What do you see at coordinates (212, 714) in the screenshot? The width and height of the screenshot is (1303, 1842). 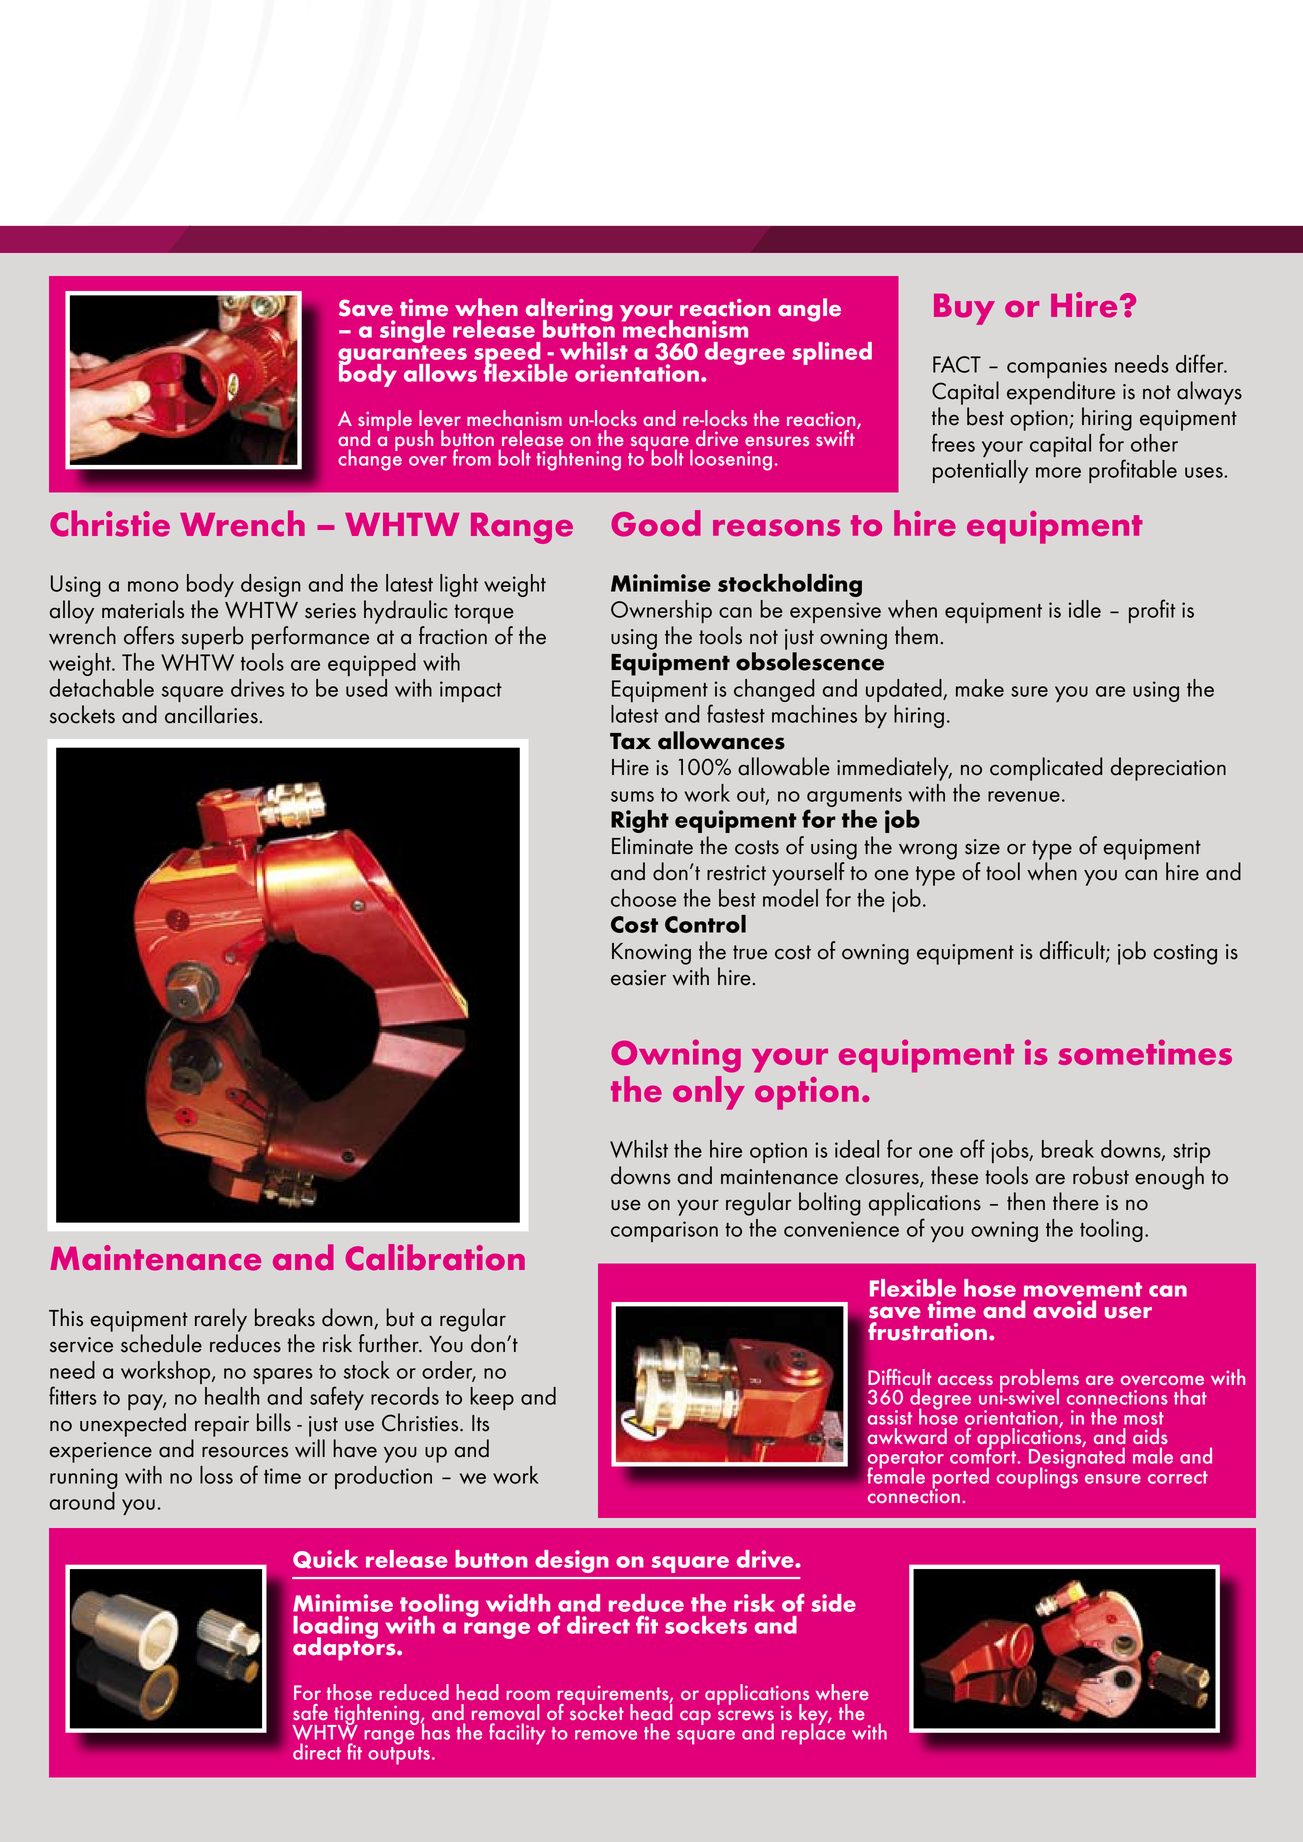 I see `ancillaries` at bounding box center [212, 714].
